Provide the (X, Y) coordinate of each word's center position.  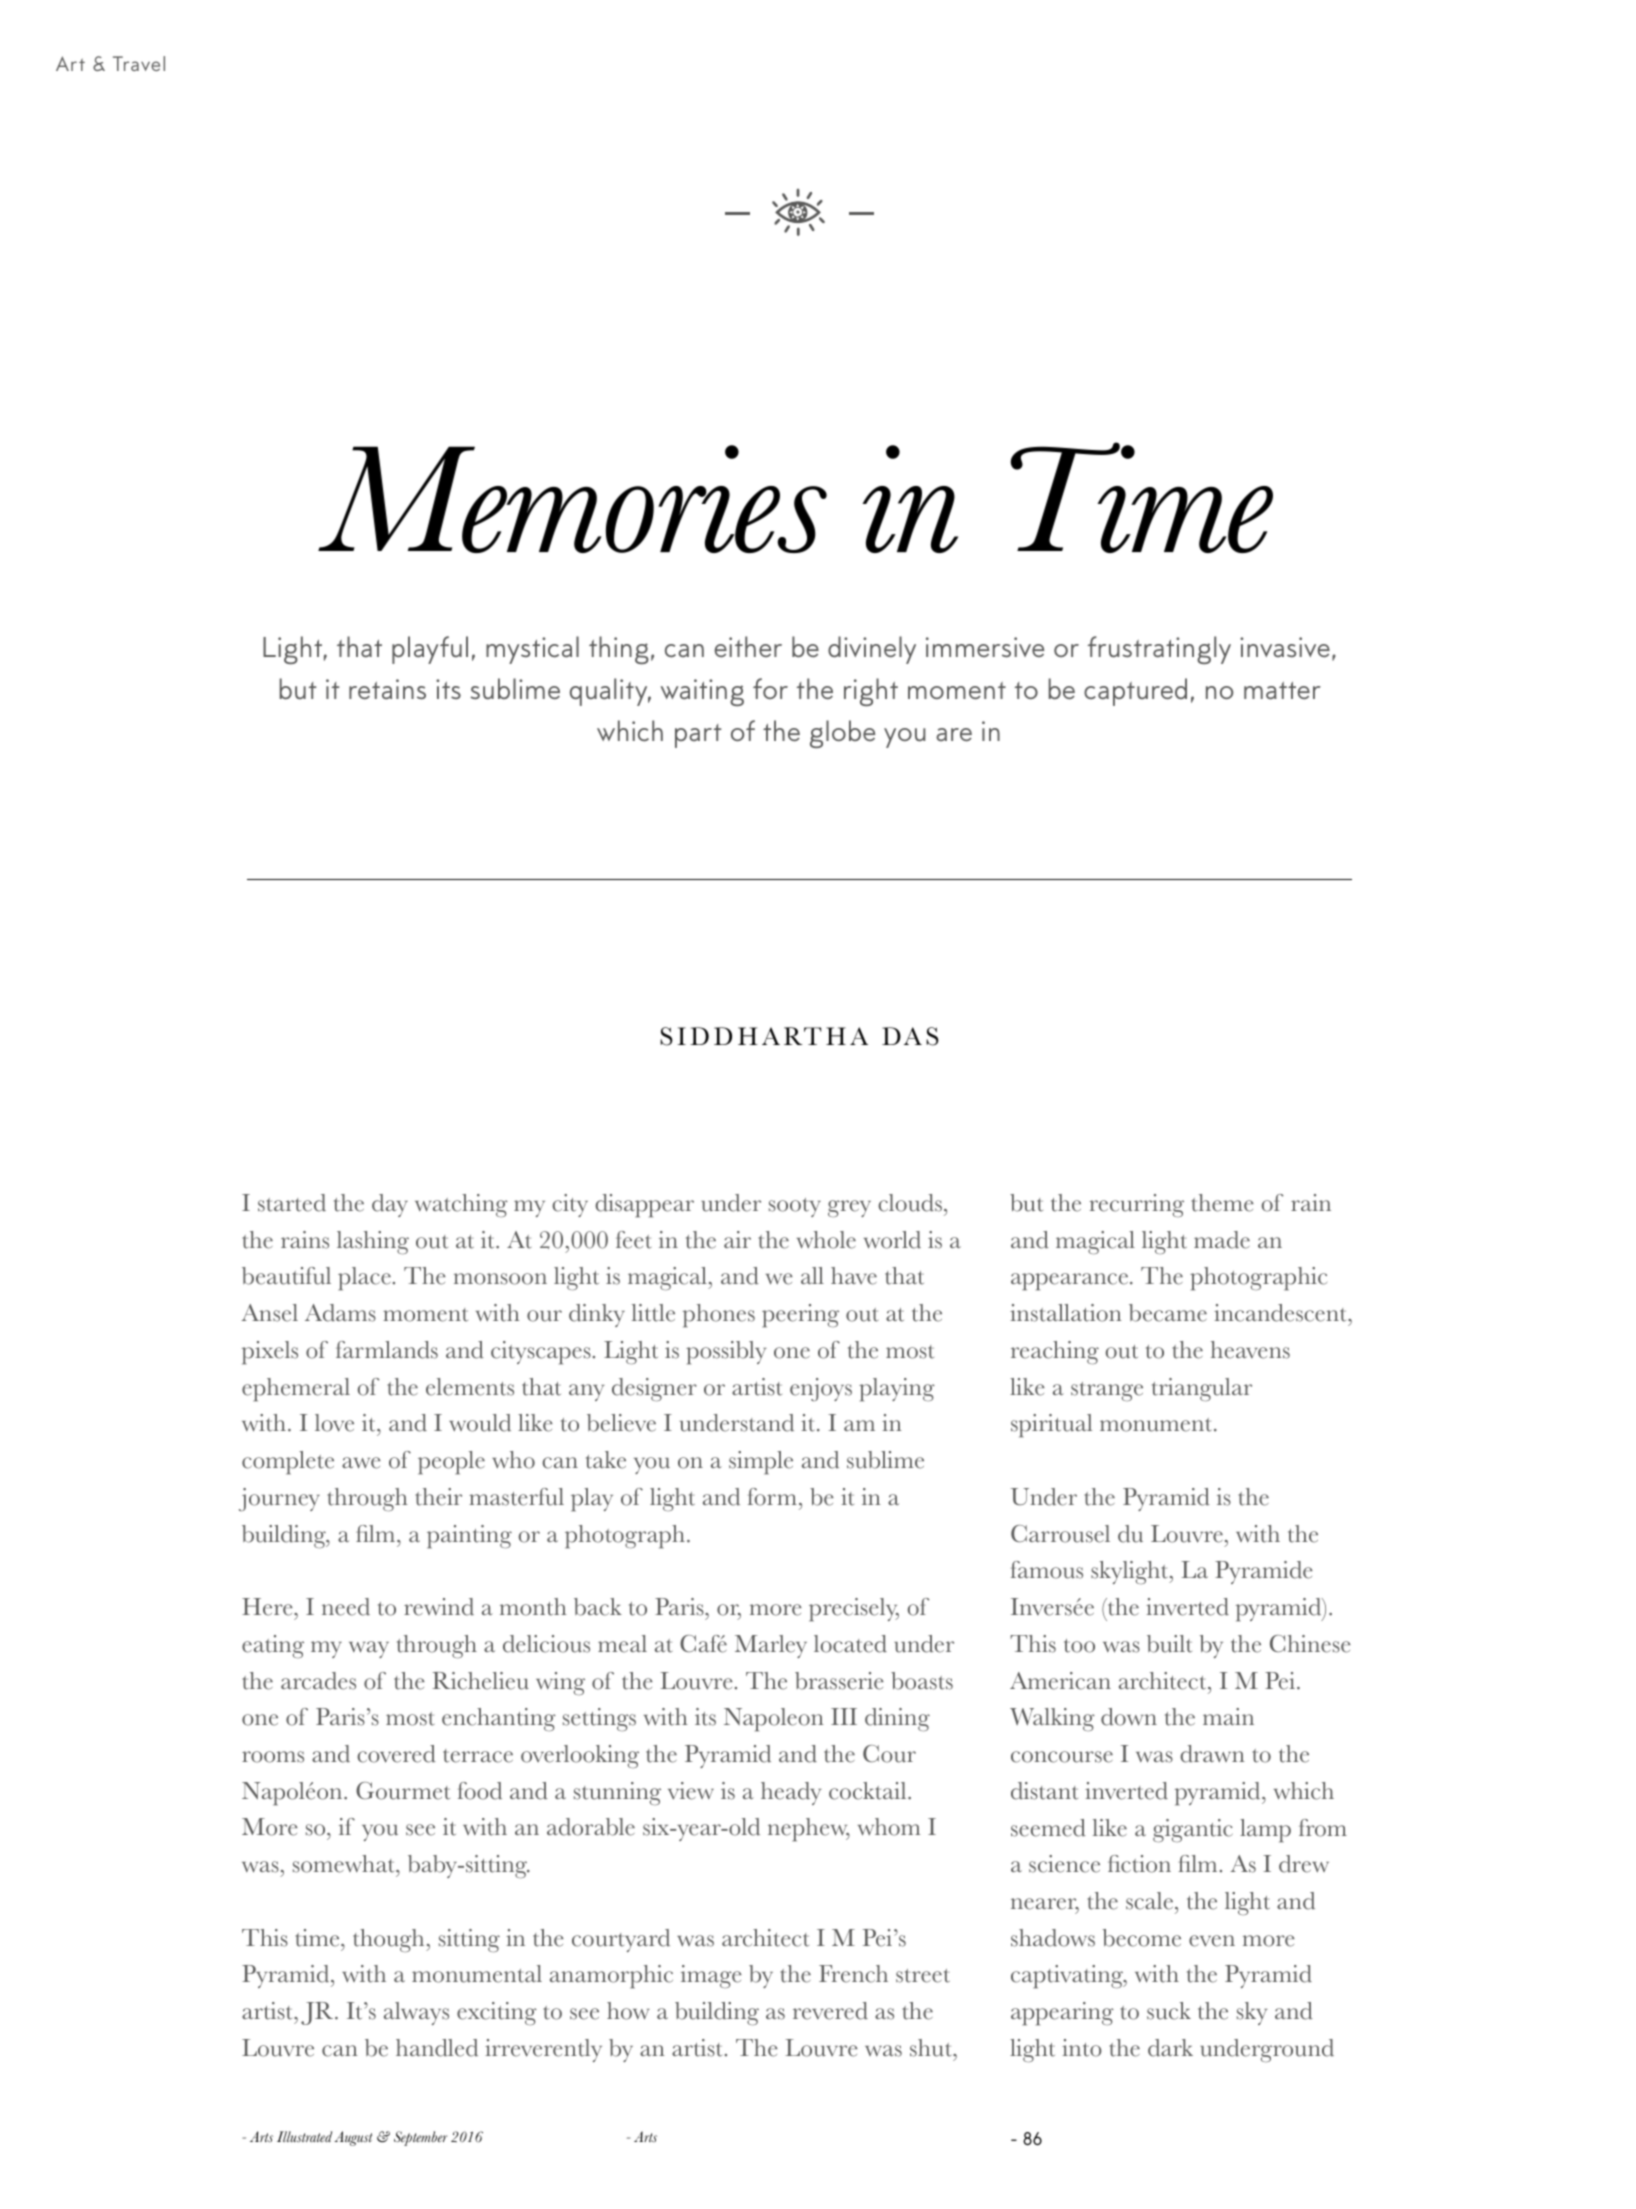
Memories (572, 499)
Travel (139, 63)
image (711, 1976)
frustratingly (1159, 650)
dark (1170, 2048)
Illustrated (304, 2136)
